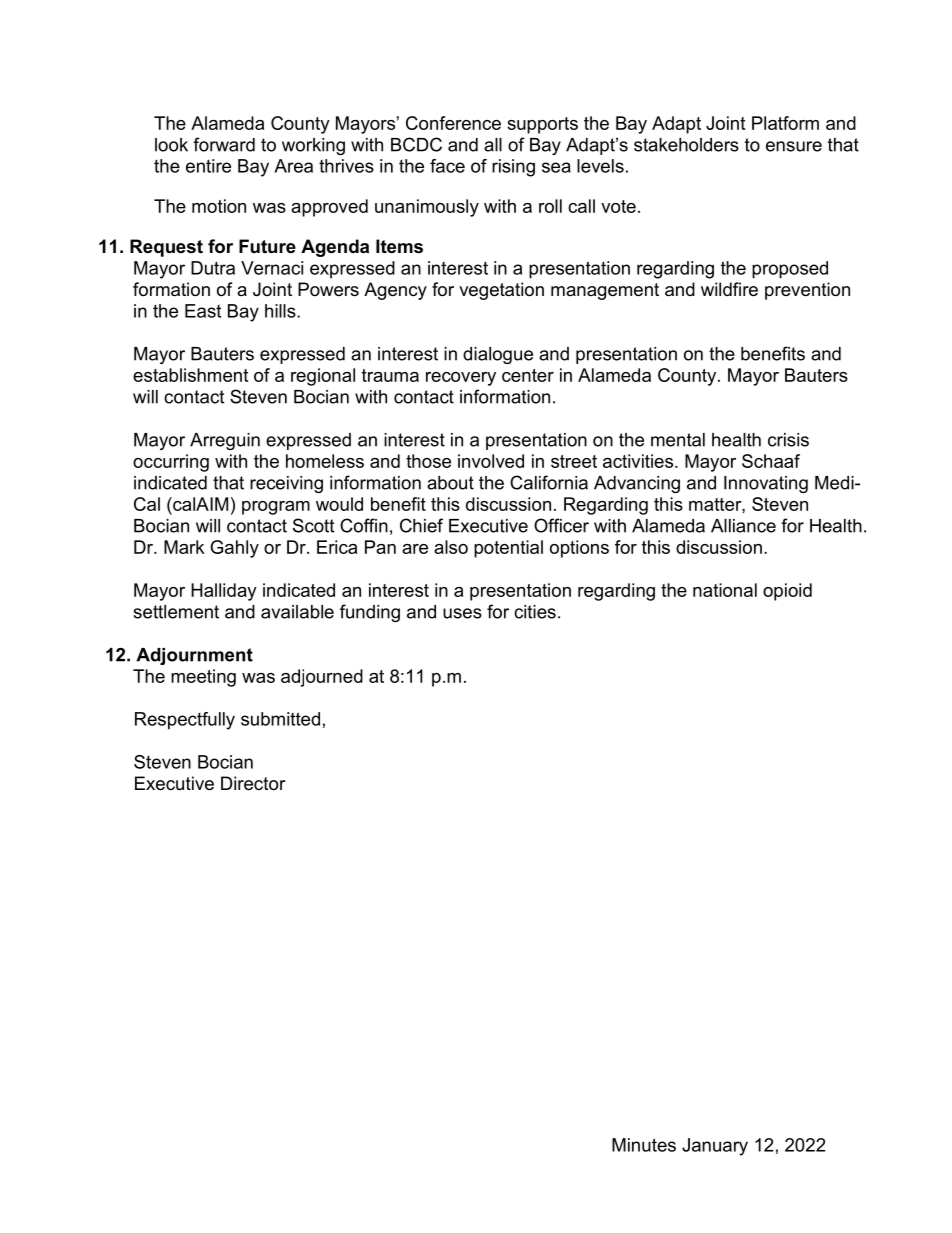  I want to click on stakeholders, so click(686, 145).
